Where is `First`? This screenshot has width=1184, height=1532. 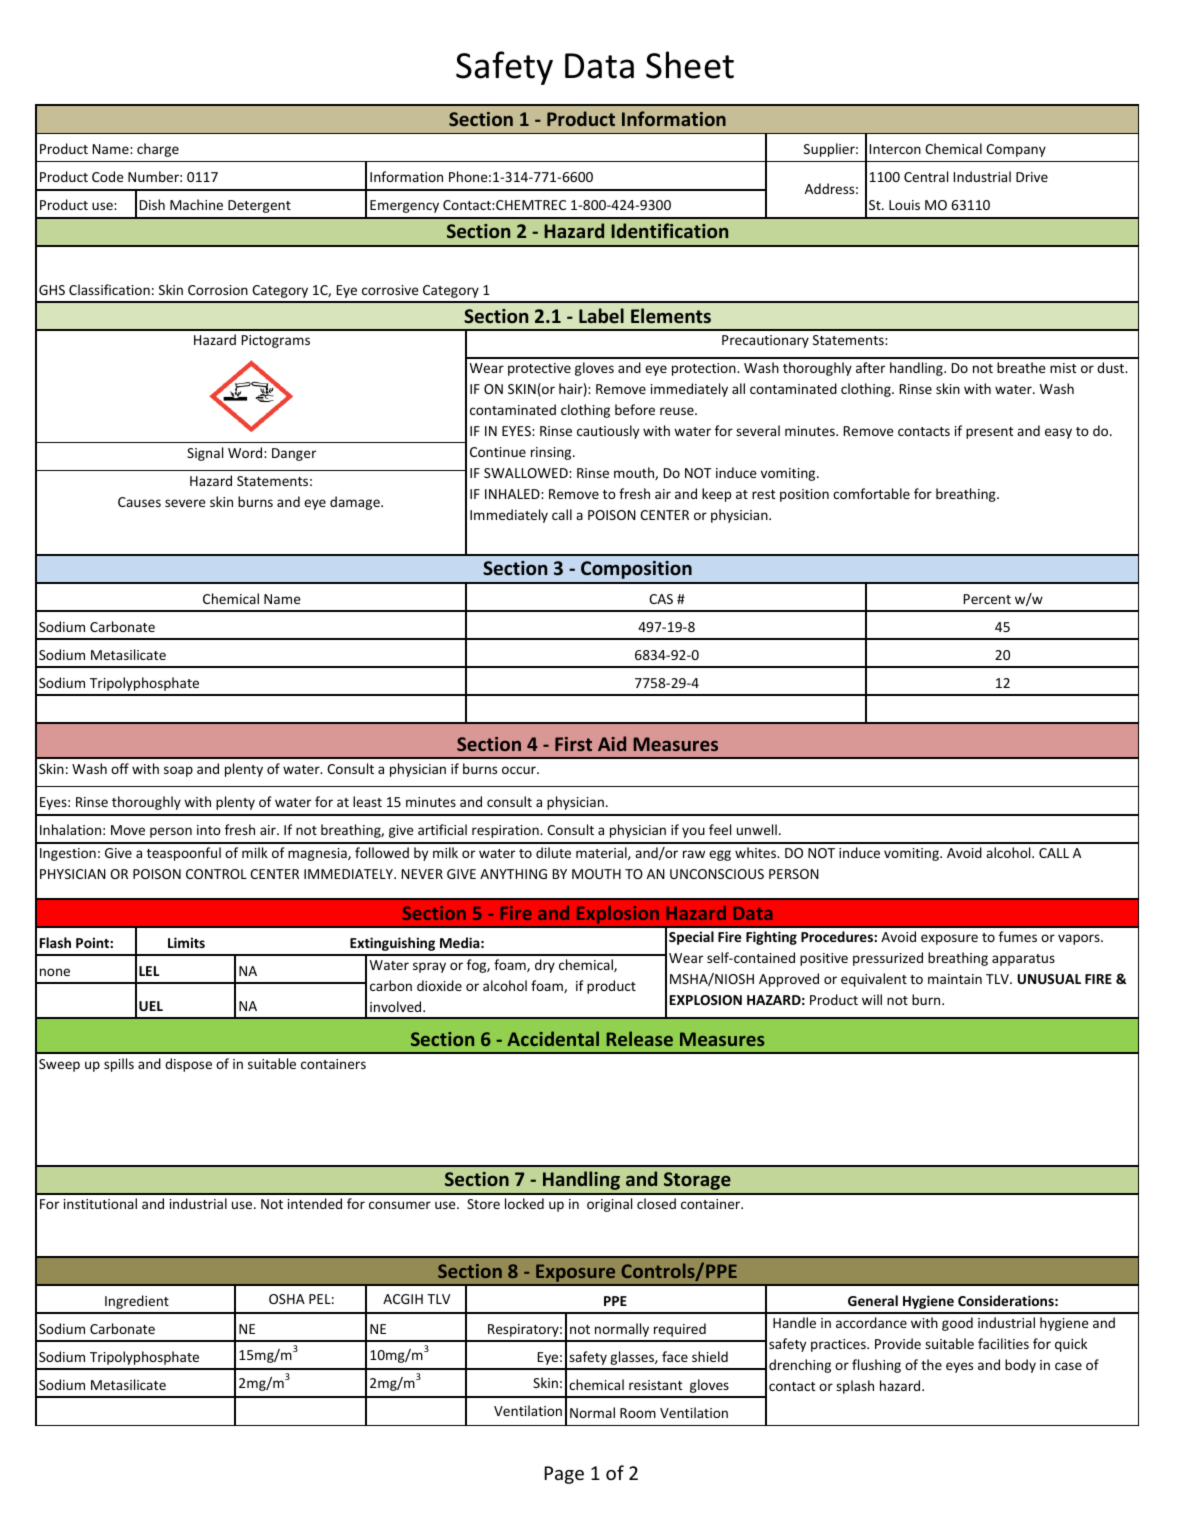 First is located at coordinates (573, 744).
